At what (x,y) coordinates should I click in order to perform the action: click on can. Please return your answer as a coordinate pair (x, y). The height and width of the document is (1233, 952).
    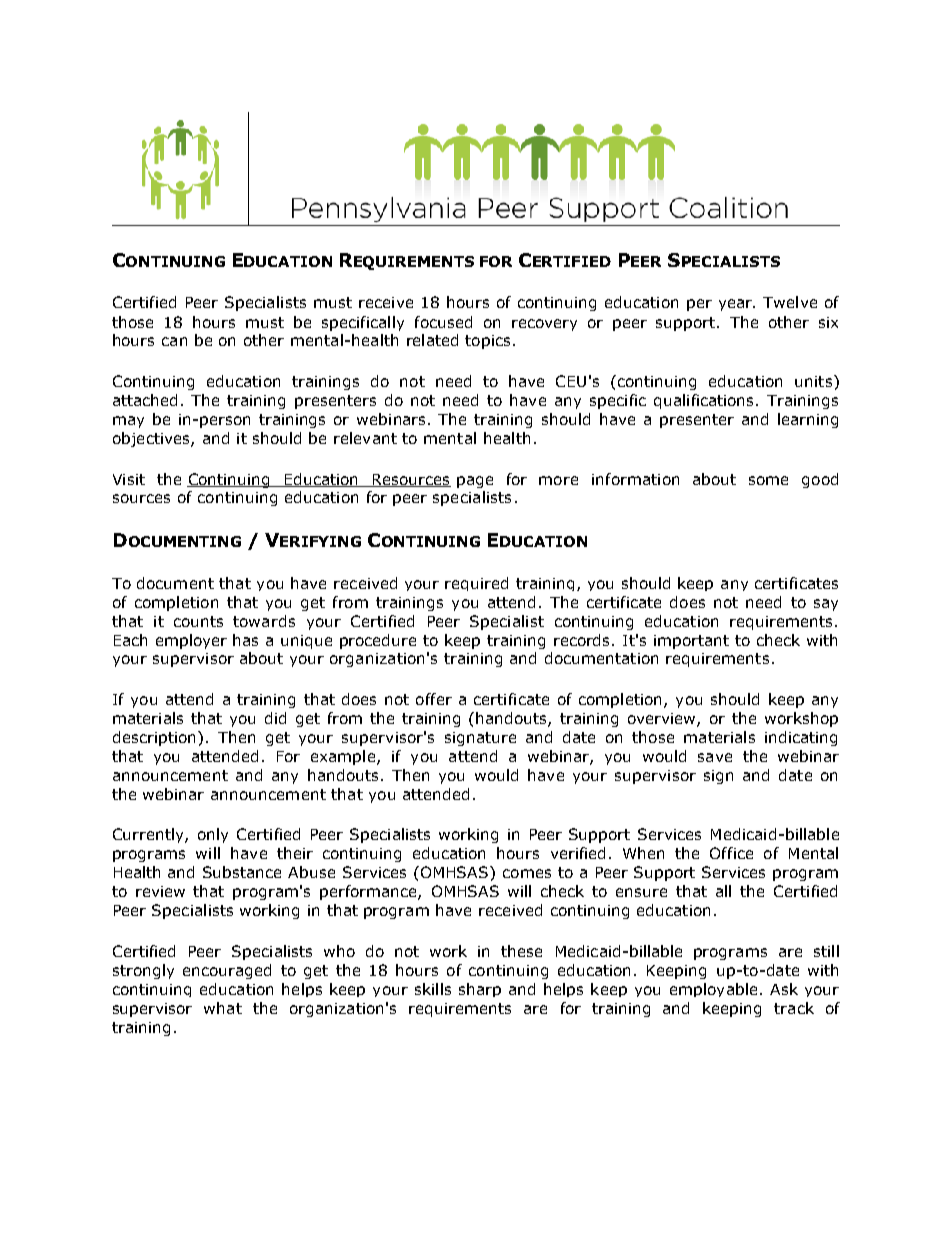
    Looking at the image, I should click on (174, 341).
